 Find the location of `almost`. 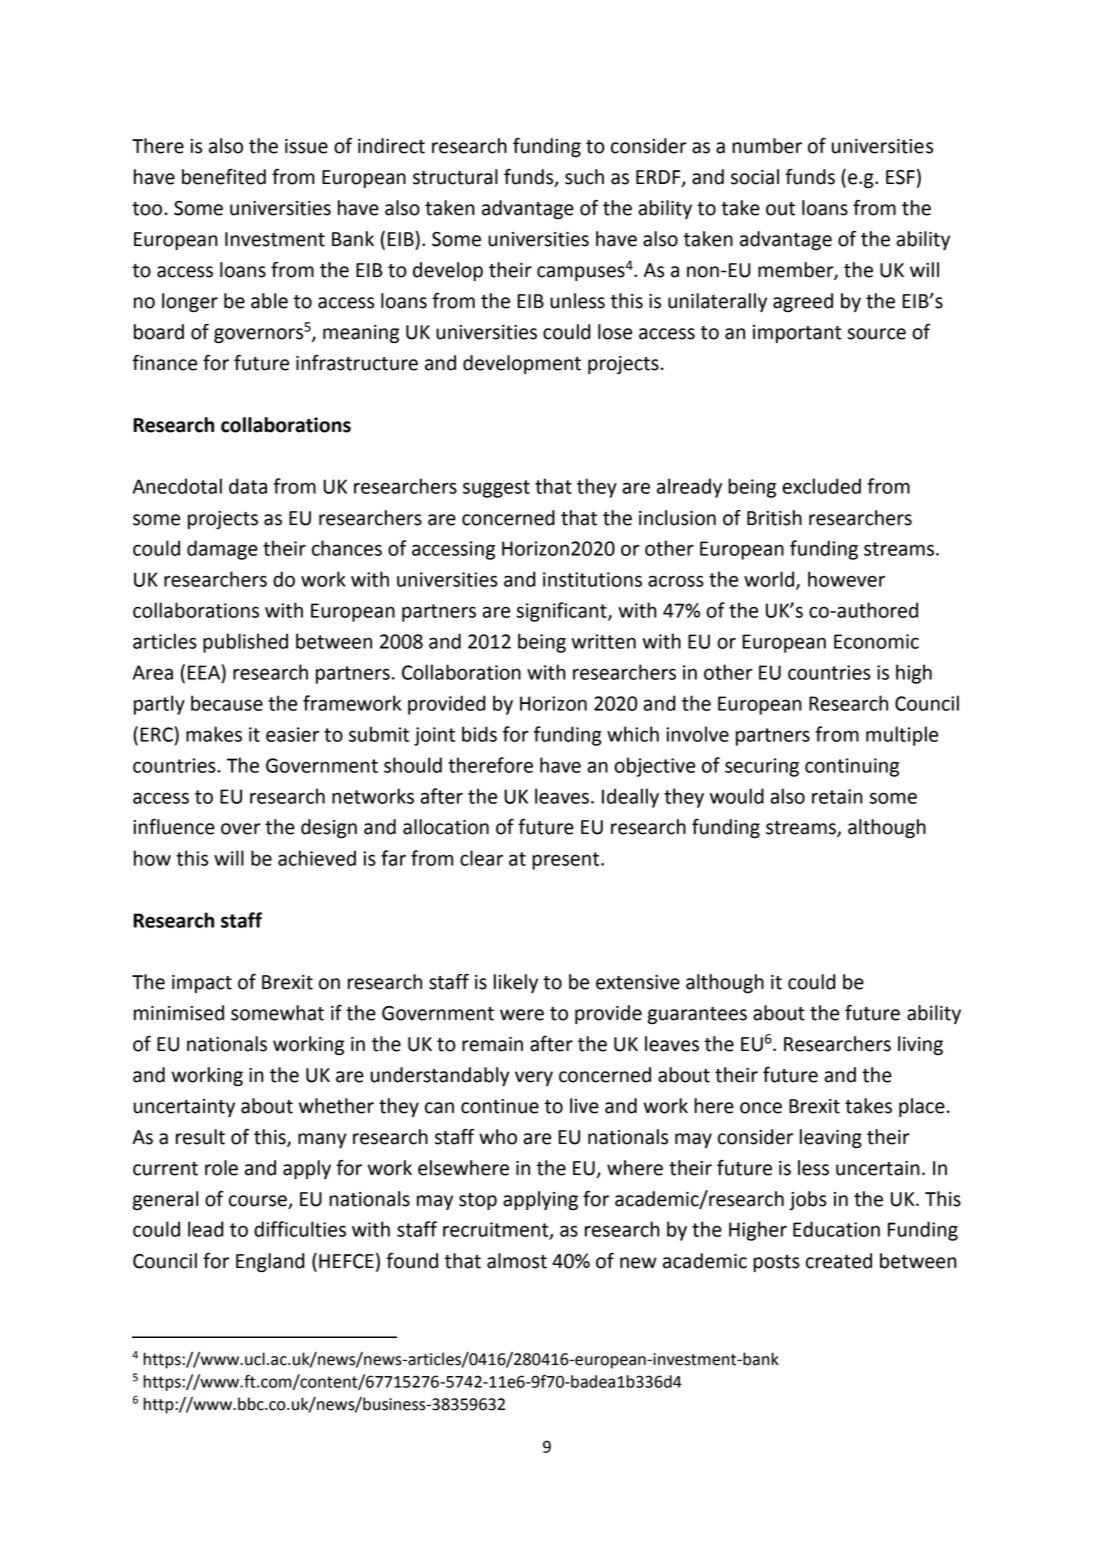

almost is located at coordinates (517, 1261).
